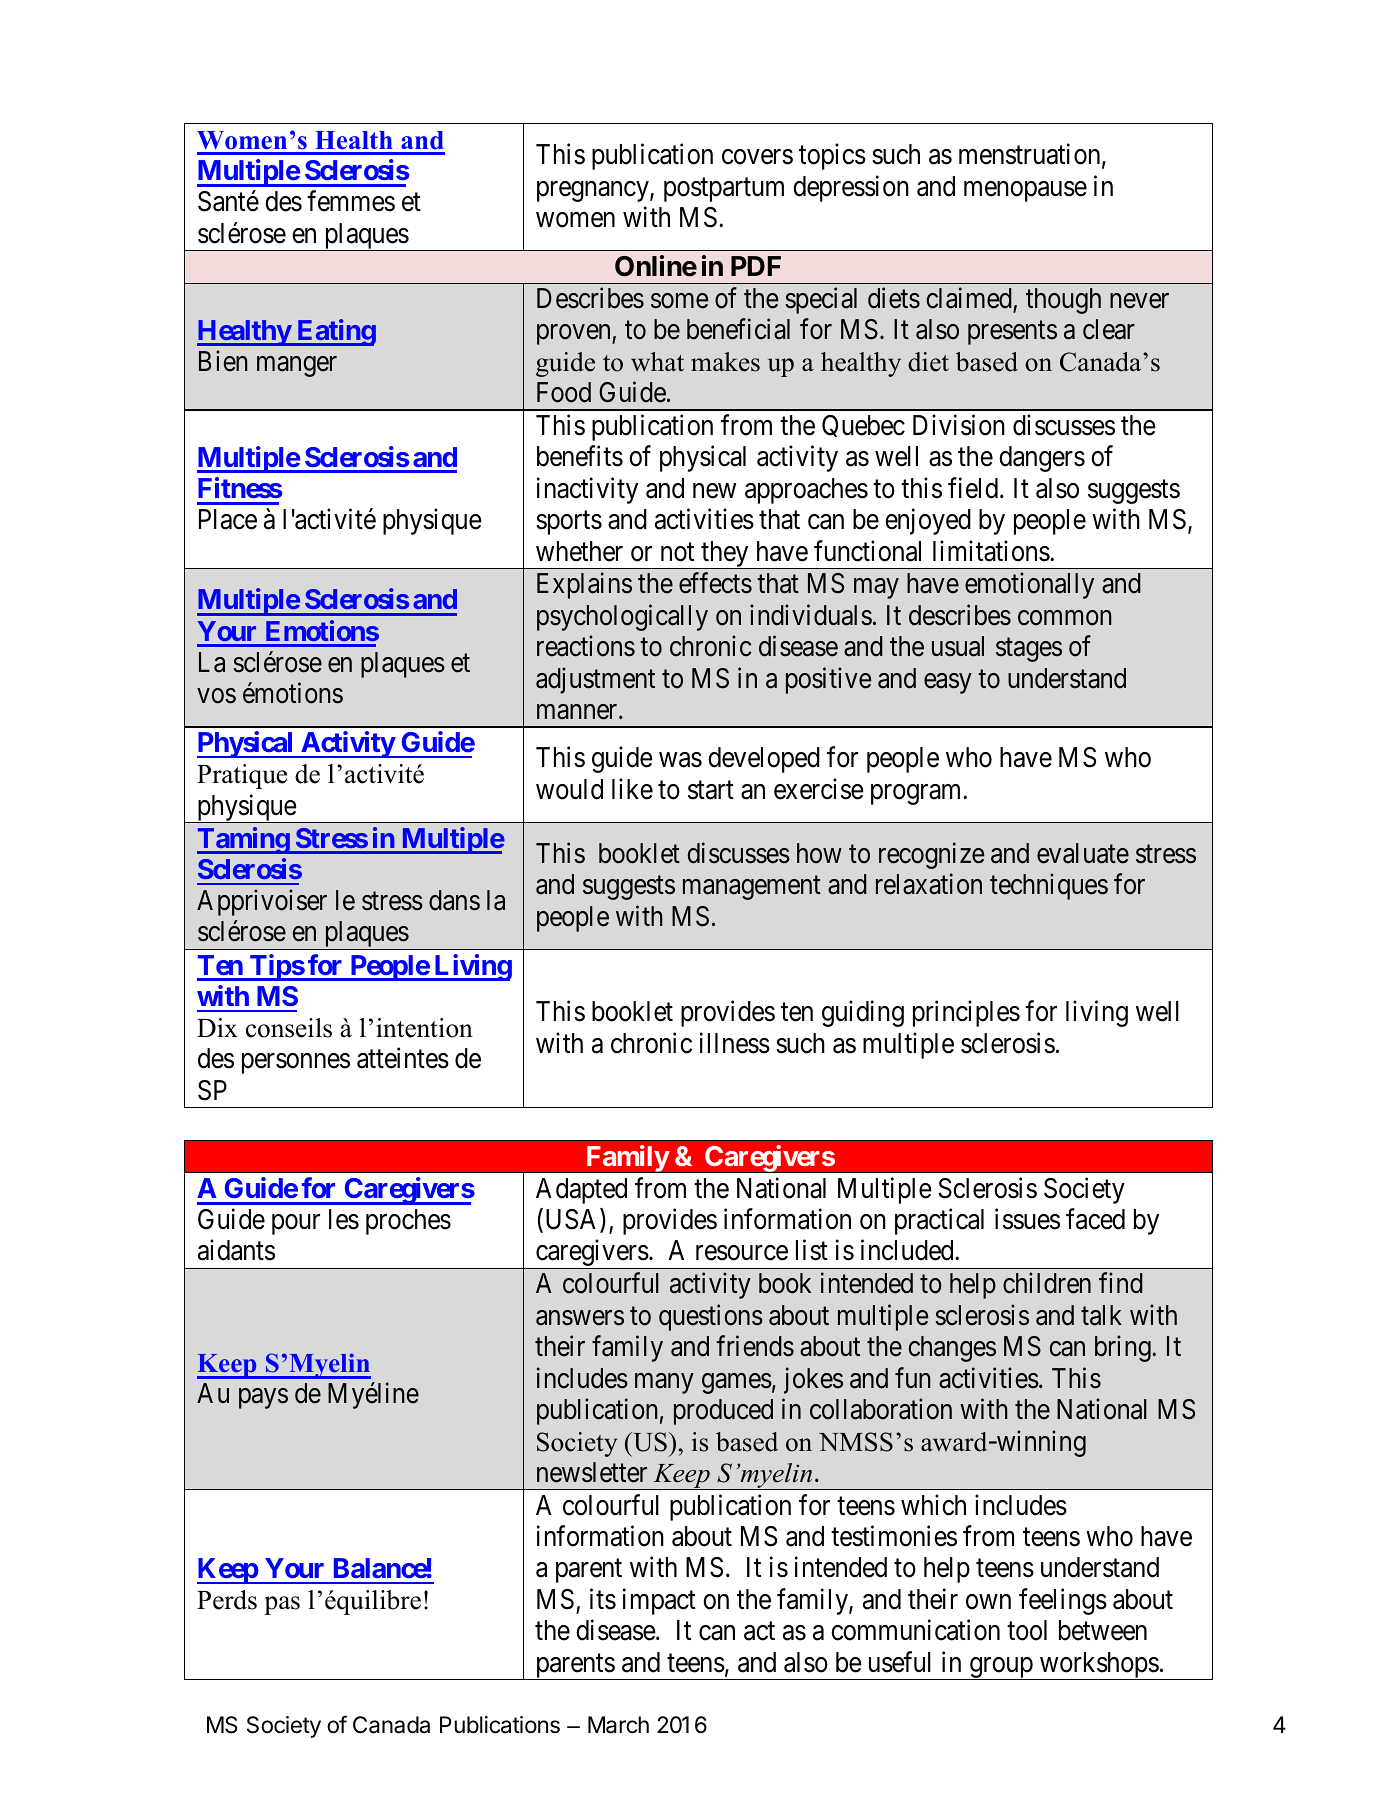 The height and width of the screenshot is (1805, 1395). I want to click on Place, so click(228, 519).
